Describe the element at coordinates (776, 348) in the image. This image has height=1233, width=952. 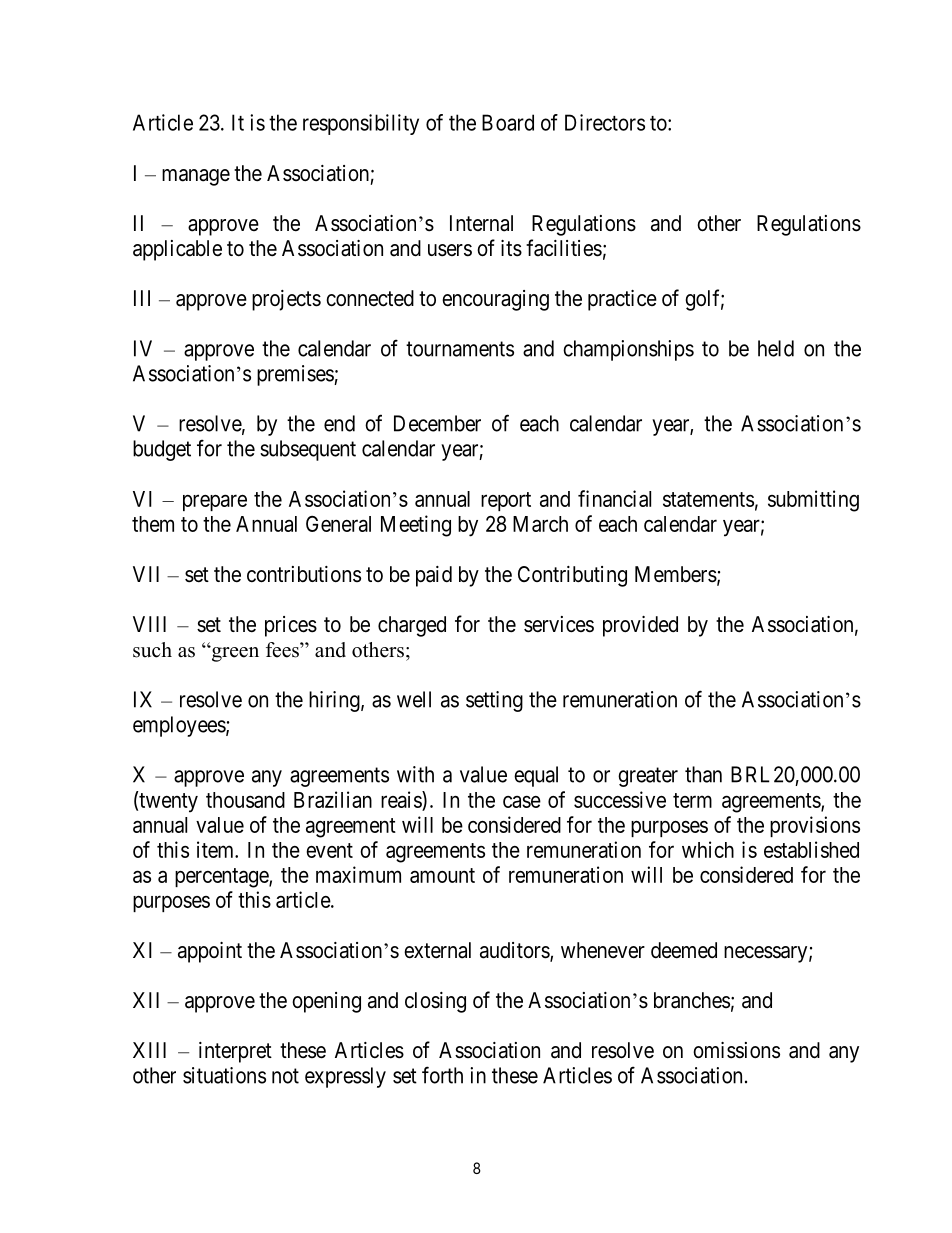
I see `held` at that location.
